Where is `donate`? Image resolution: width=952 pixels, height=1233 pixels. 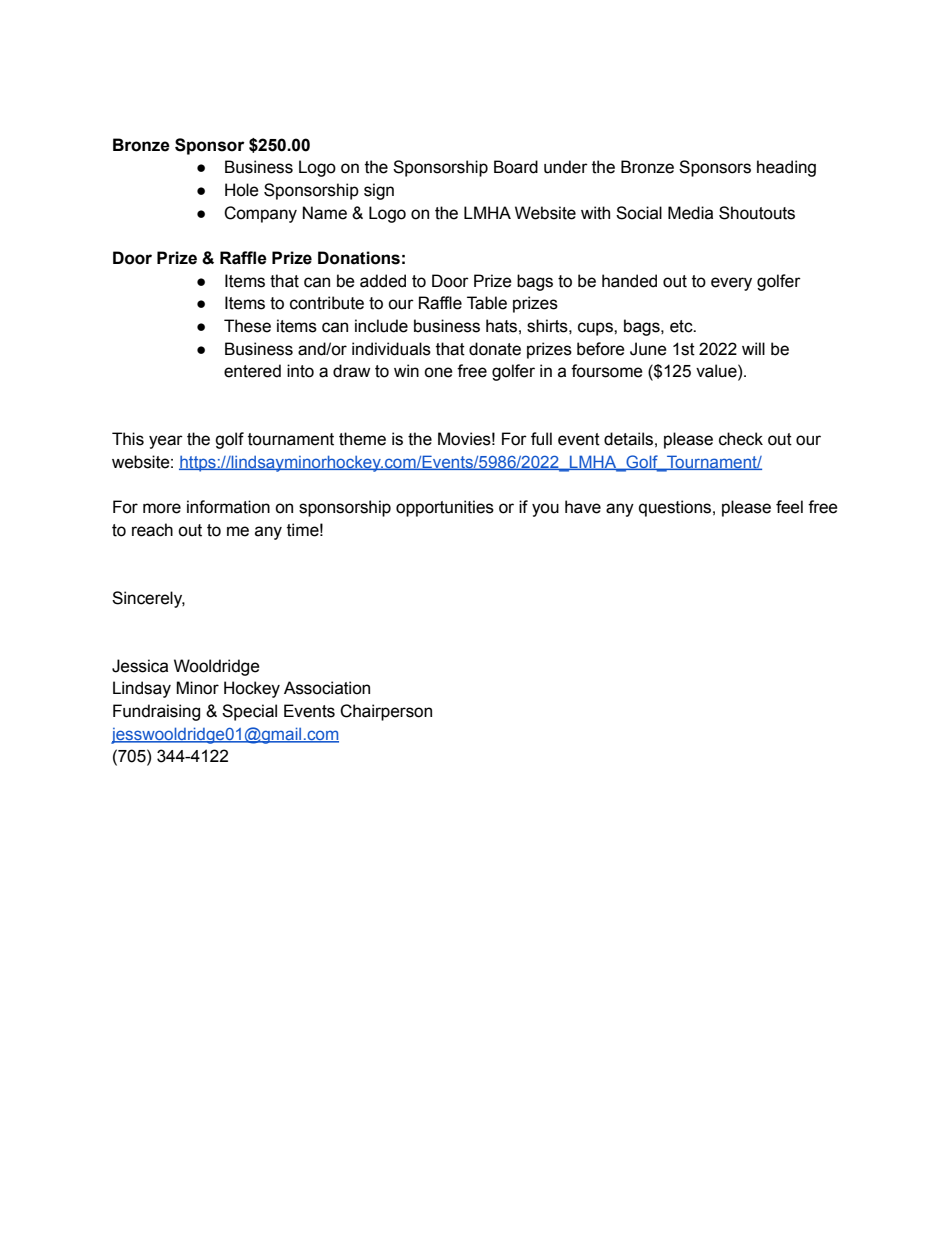
donate is located at coordinates (495, 349).
